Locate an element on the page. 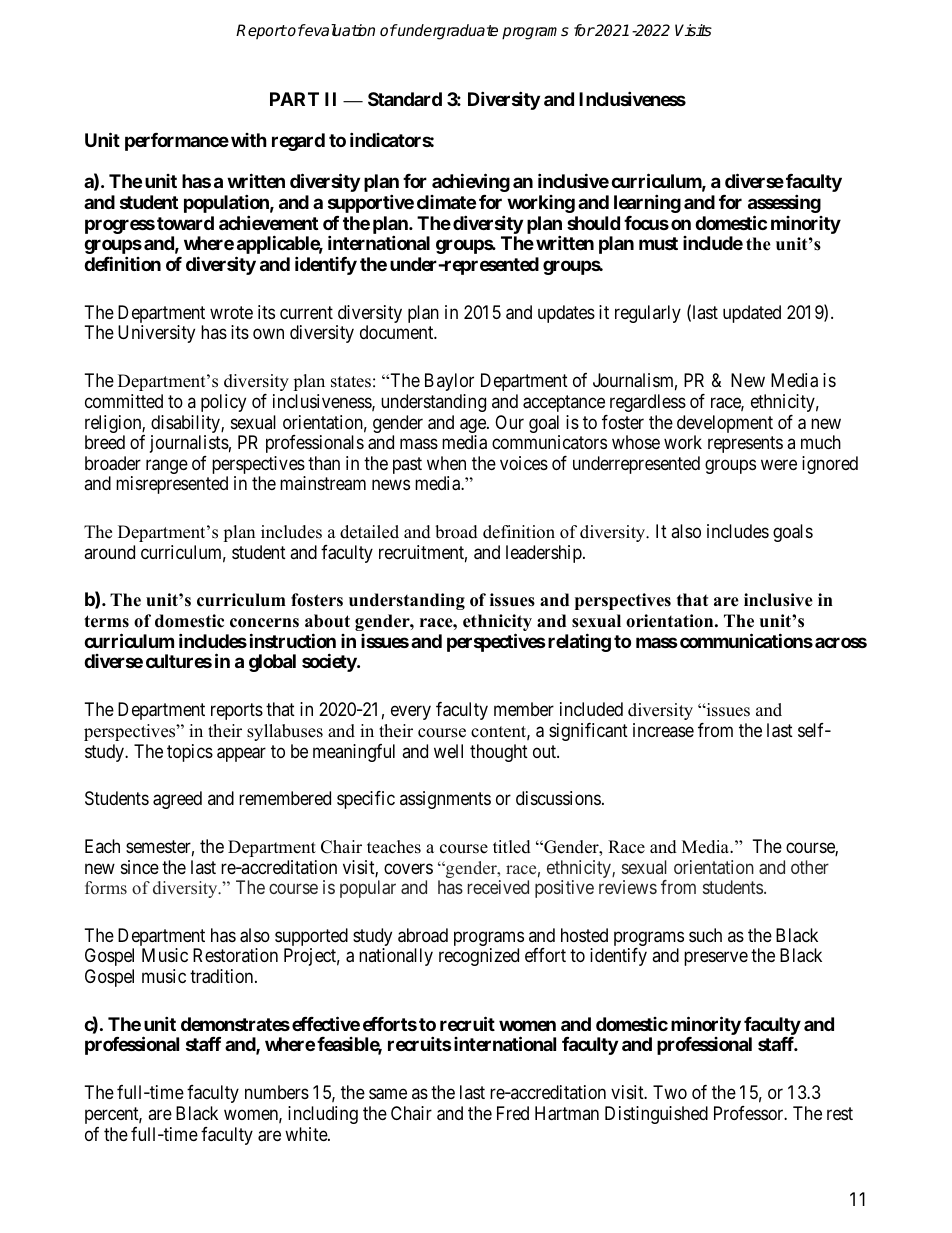 This document has width=952, height=1233. other is located at coordinates (810, 867).
